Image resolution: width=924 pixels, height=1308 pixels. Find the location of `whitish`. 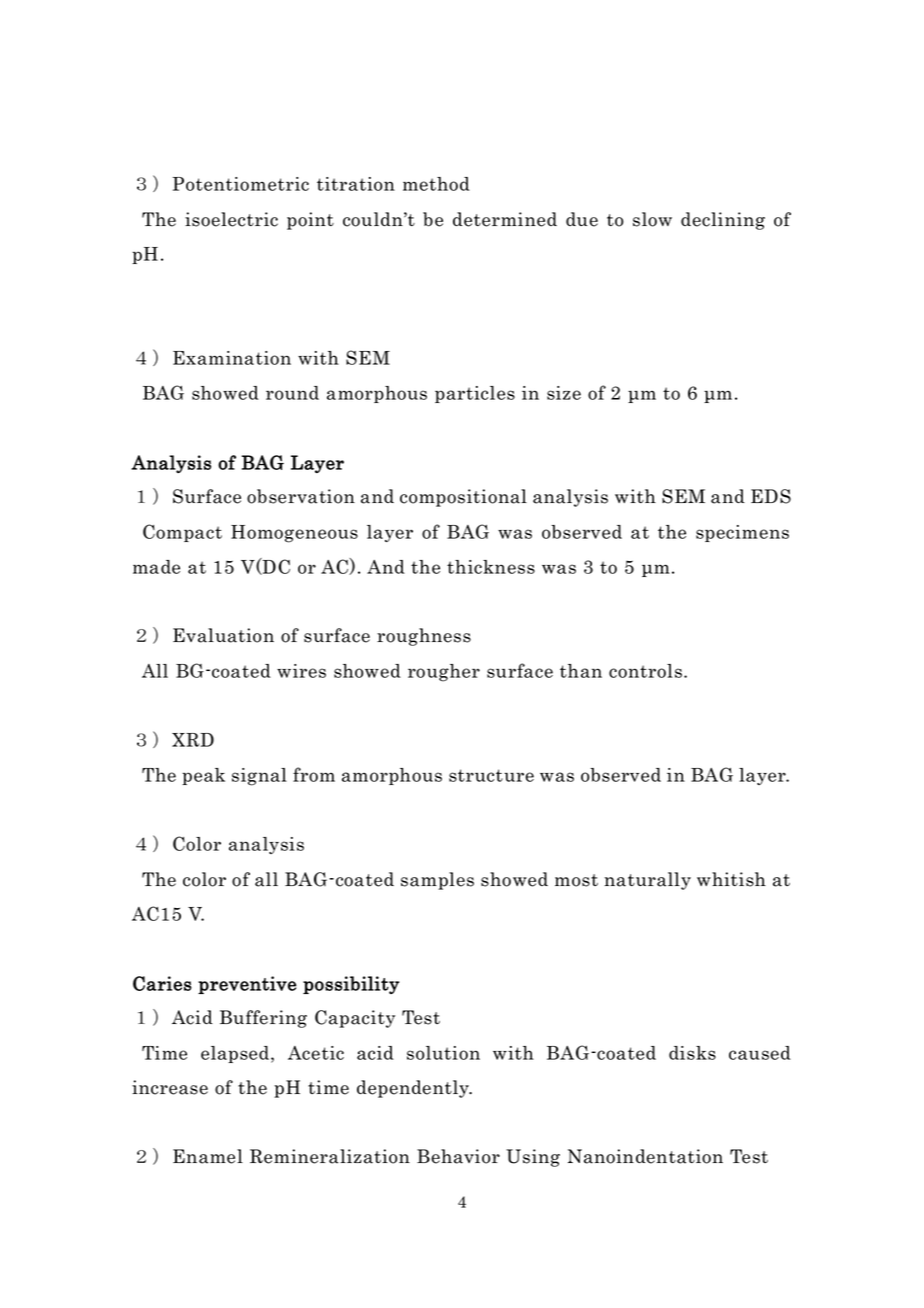

whitish is located at coordinates (731, 879).
